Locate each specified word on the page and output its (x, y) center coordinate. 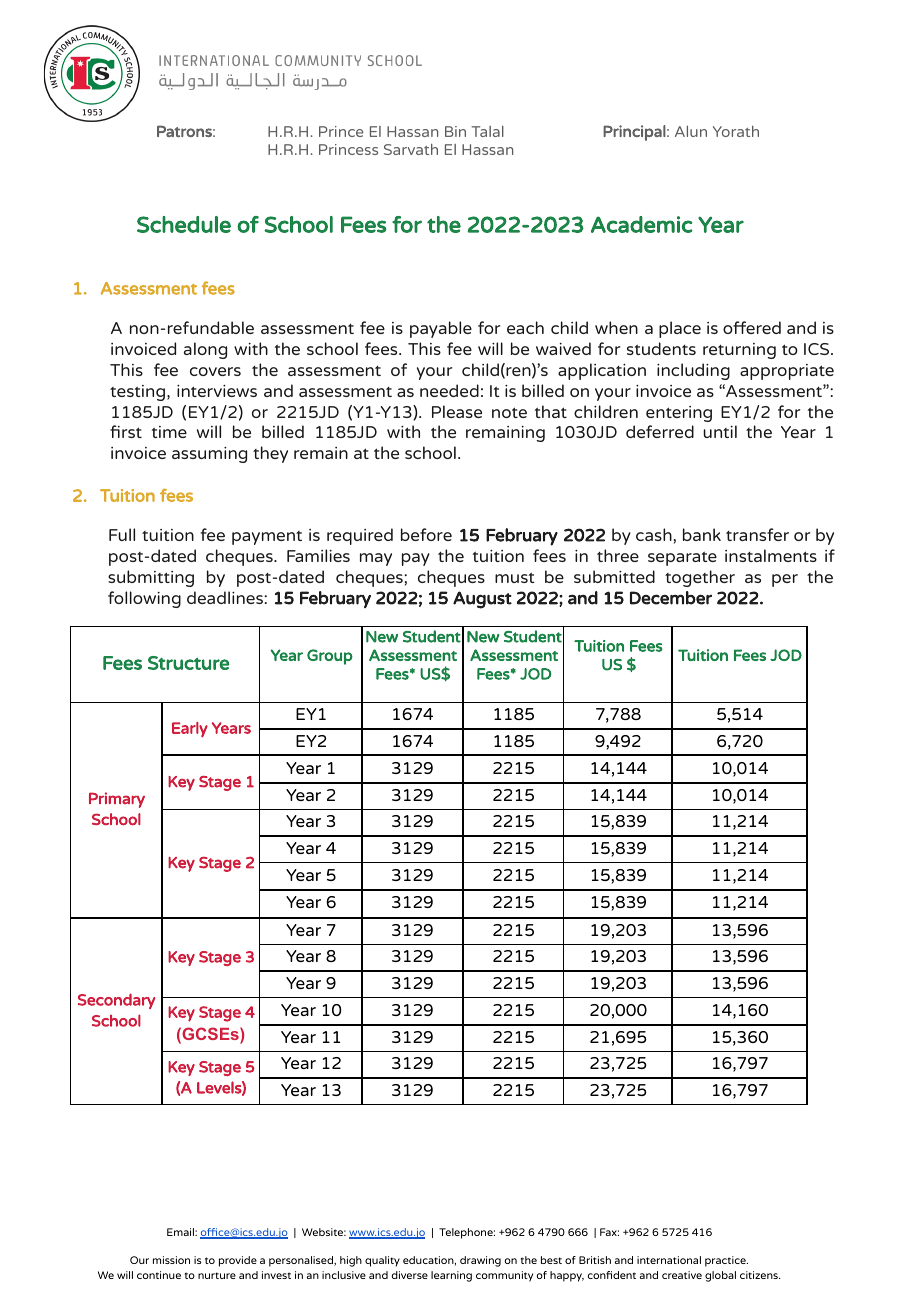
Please (457, 411)
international (669, 1260)
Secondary (116, 1001)
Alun (691, 131)
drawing (480, 1261)
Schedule (184, 224)
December (671, 598)
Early (190, 729)
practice (726, 1261)
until (720, 431)
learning (451, 1276)
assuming (209, 455)
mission (171, 1260)
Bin (455, 131)
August (482, 600)
